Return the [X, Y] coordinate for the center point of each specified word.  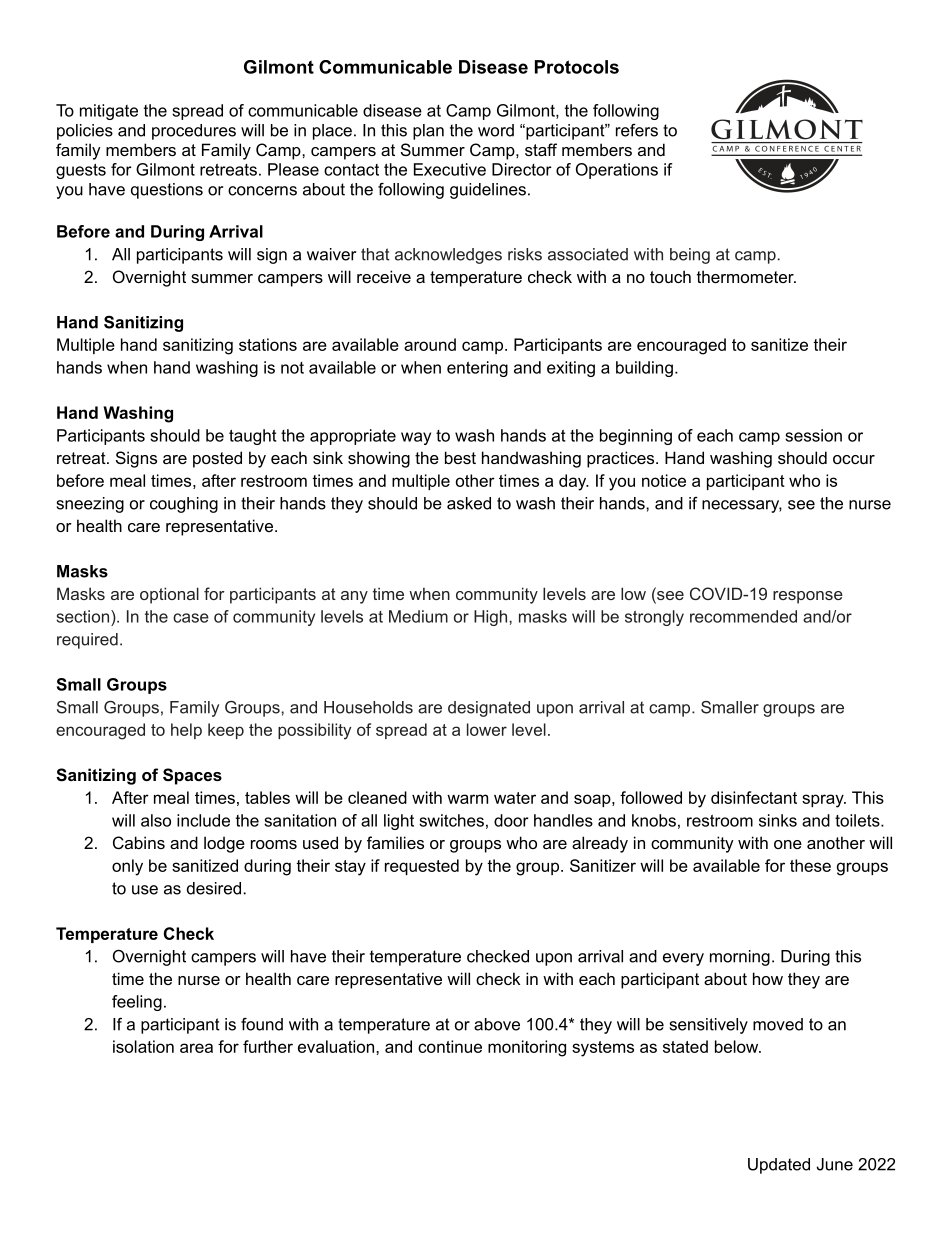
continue [450, 1046]
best [460, 457]
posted [217, 459]
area [196, 1048]
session [813, 435]
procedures [194, 132]
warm [467, 799]
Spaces [192, 776]
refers [637, 130]
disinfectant [754, 797]
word [496, 130]
